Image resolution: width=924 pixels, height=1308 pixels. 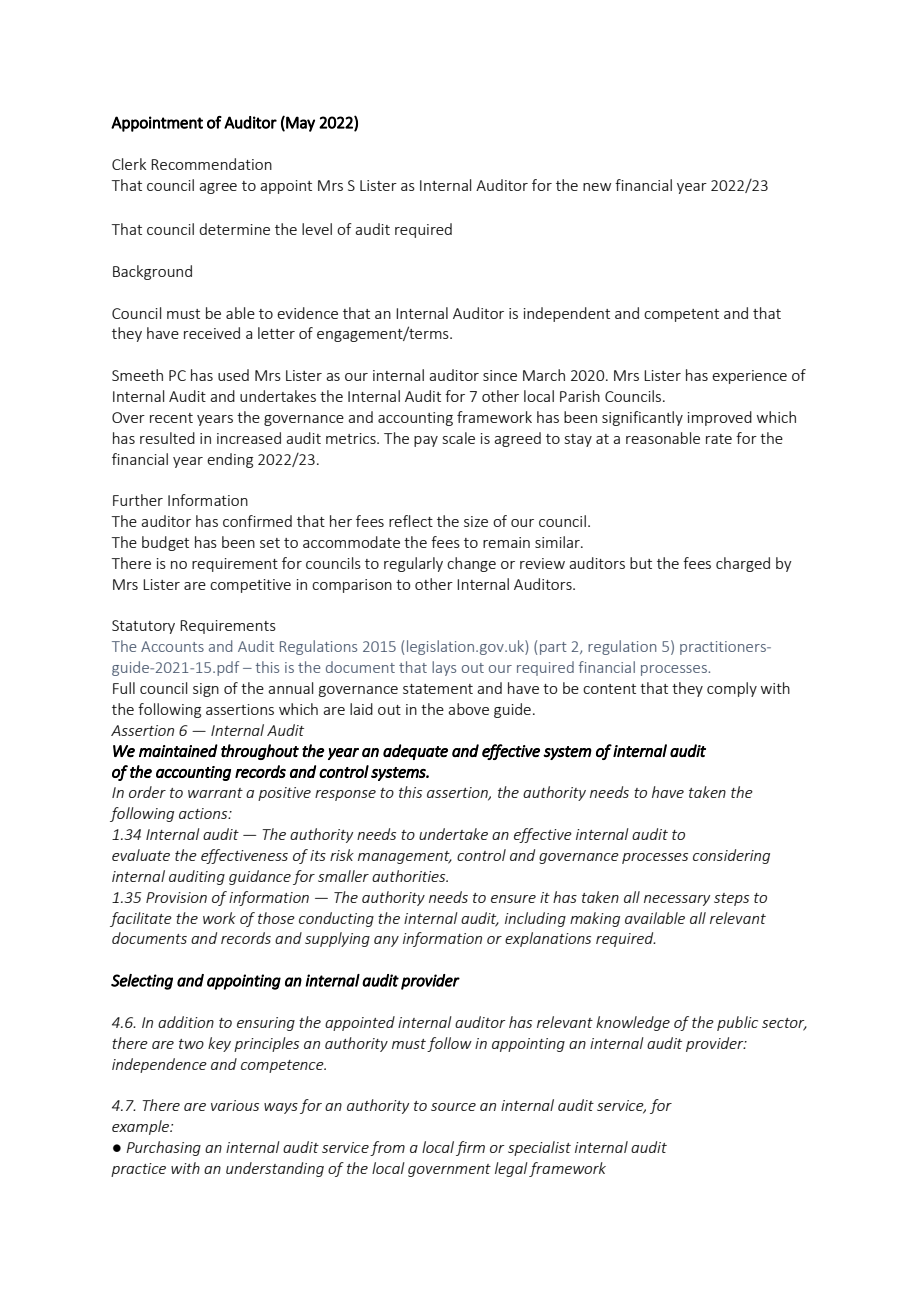 What do you see at coordinates (163, 1148) in the screenshot?
I see `Purchasing` at bounding box center [163, 1148].
